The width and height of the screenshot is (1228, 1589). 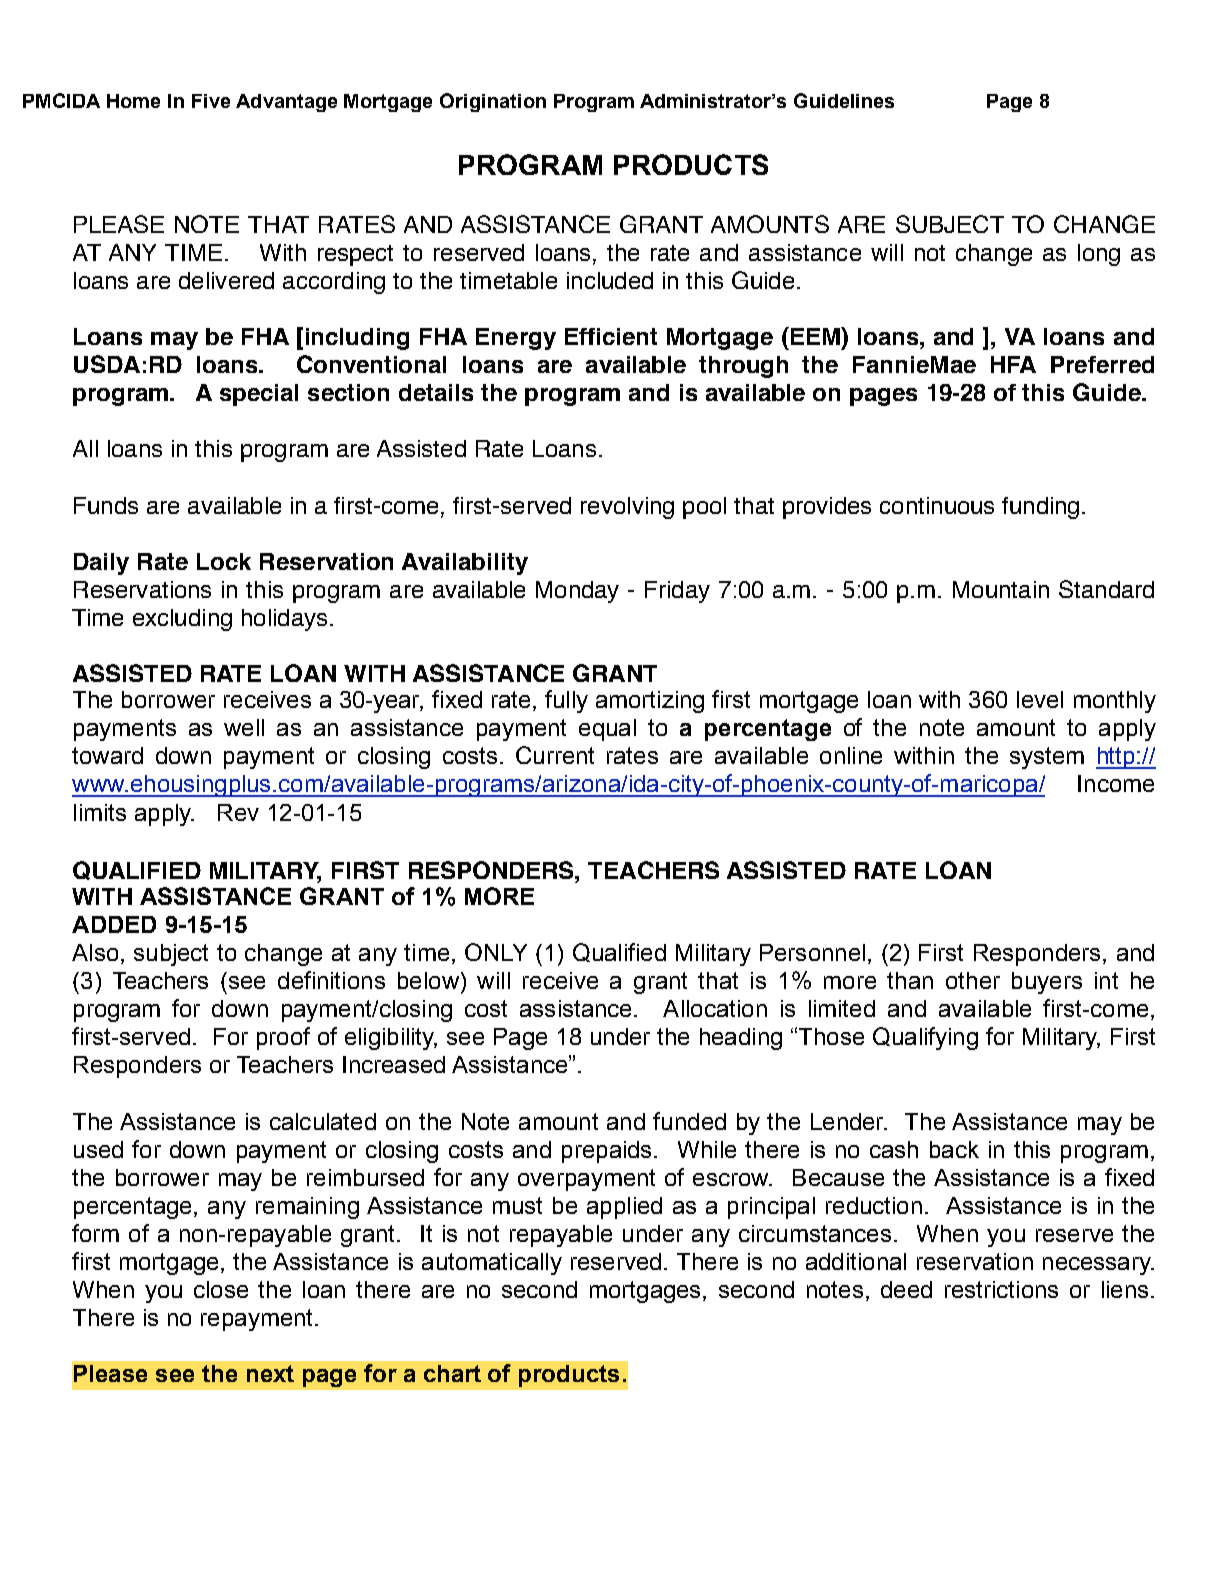 I want to click on automatically, so click(x=492, y=1264).
